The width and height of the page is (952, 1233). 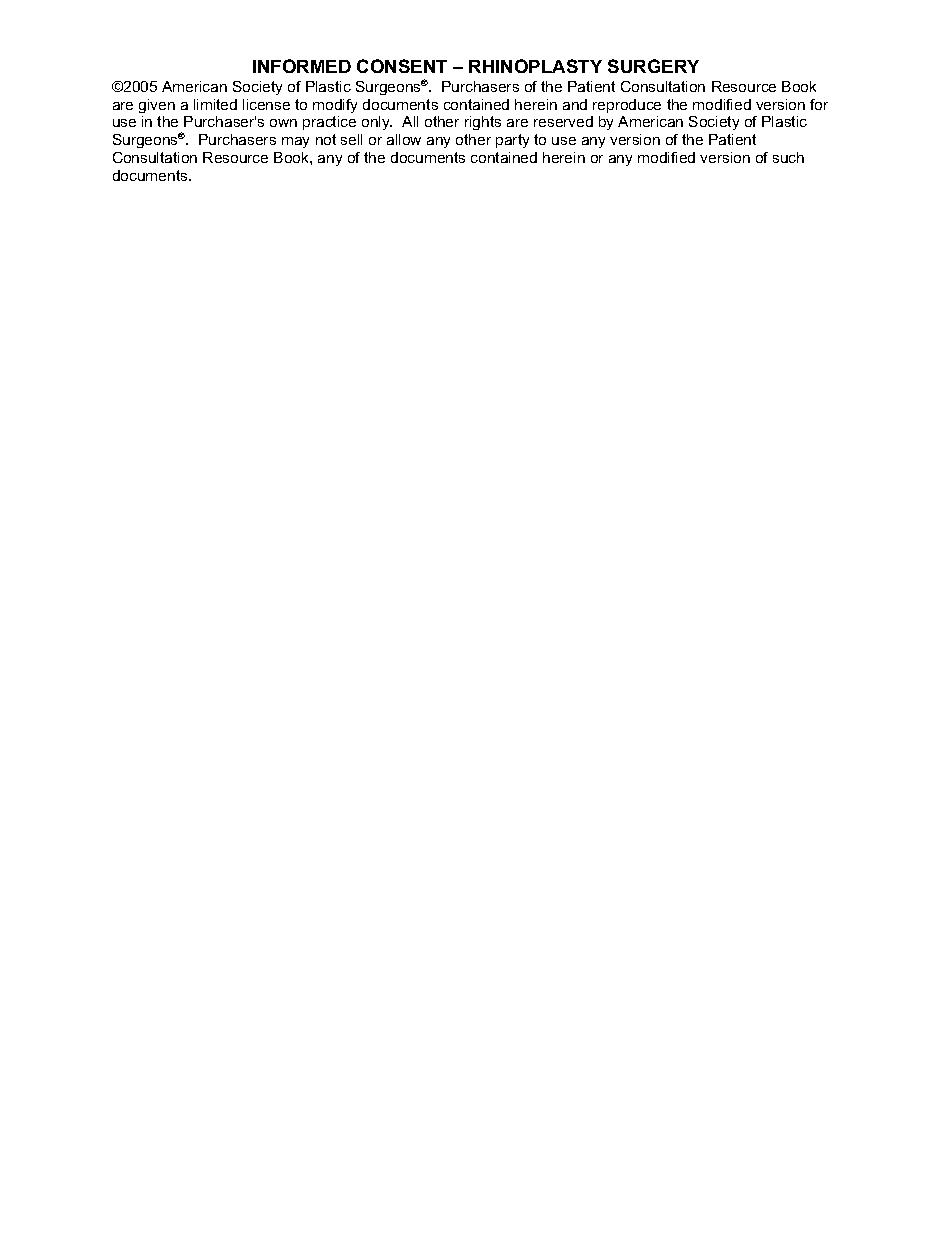 I want to click on RHINOPLASTY, so click(x=535, y=66).
